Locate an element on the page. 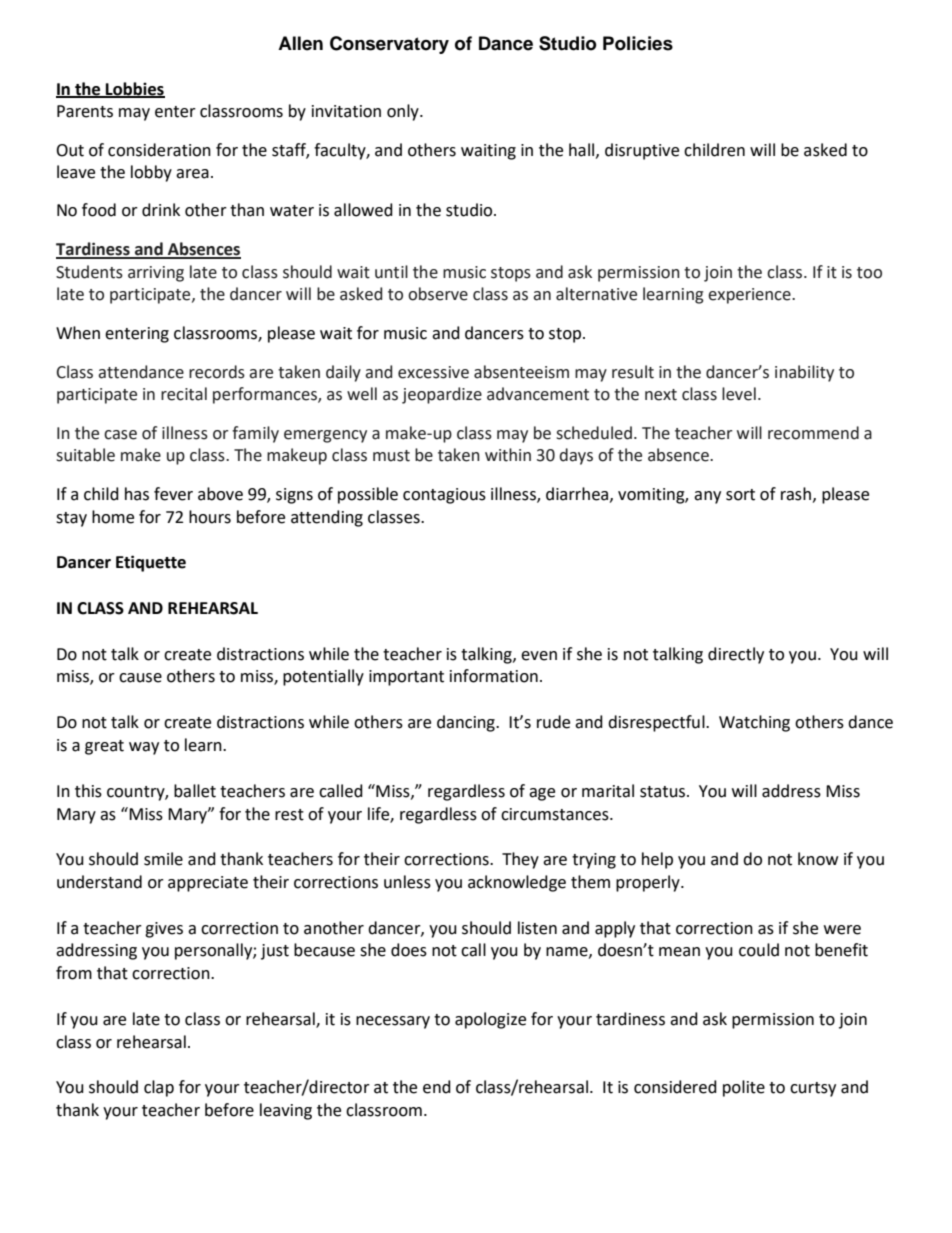 This image has height=1233, width=952. dancing is located at coordinates (467, 723).
